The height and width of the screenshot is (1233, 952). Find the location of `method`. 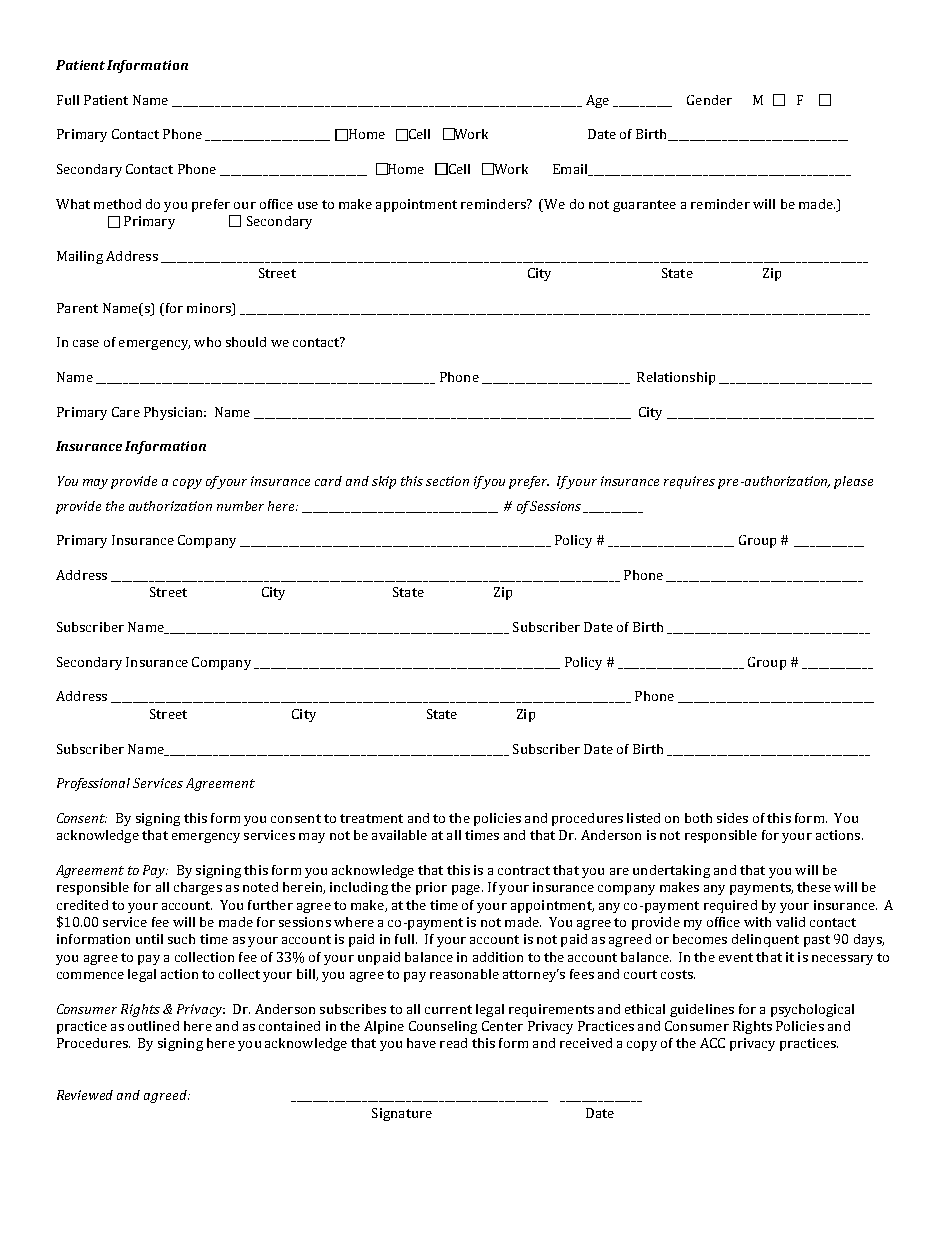

method is located at coordinates (117, 204).
